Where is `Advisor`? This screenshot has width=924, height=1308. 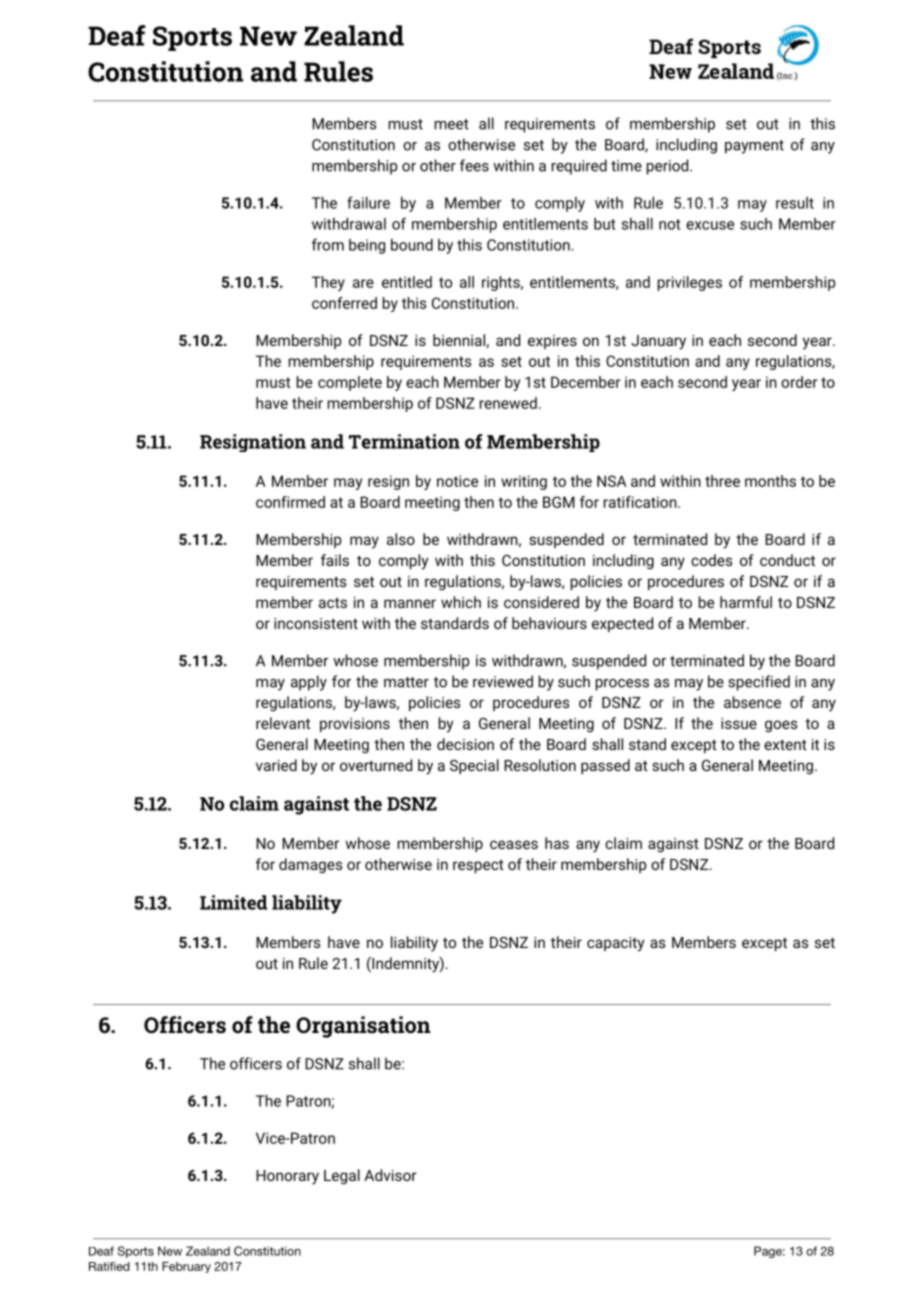
Advisor is located at coordinates (390, 1175).
